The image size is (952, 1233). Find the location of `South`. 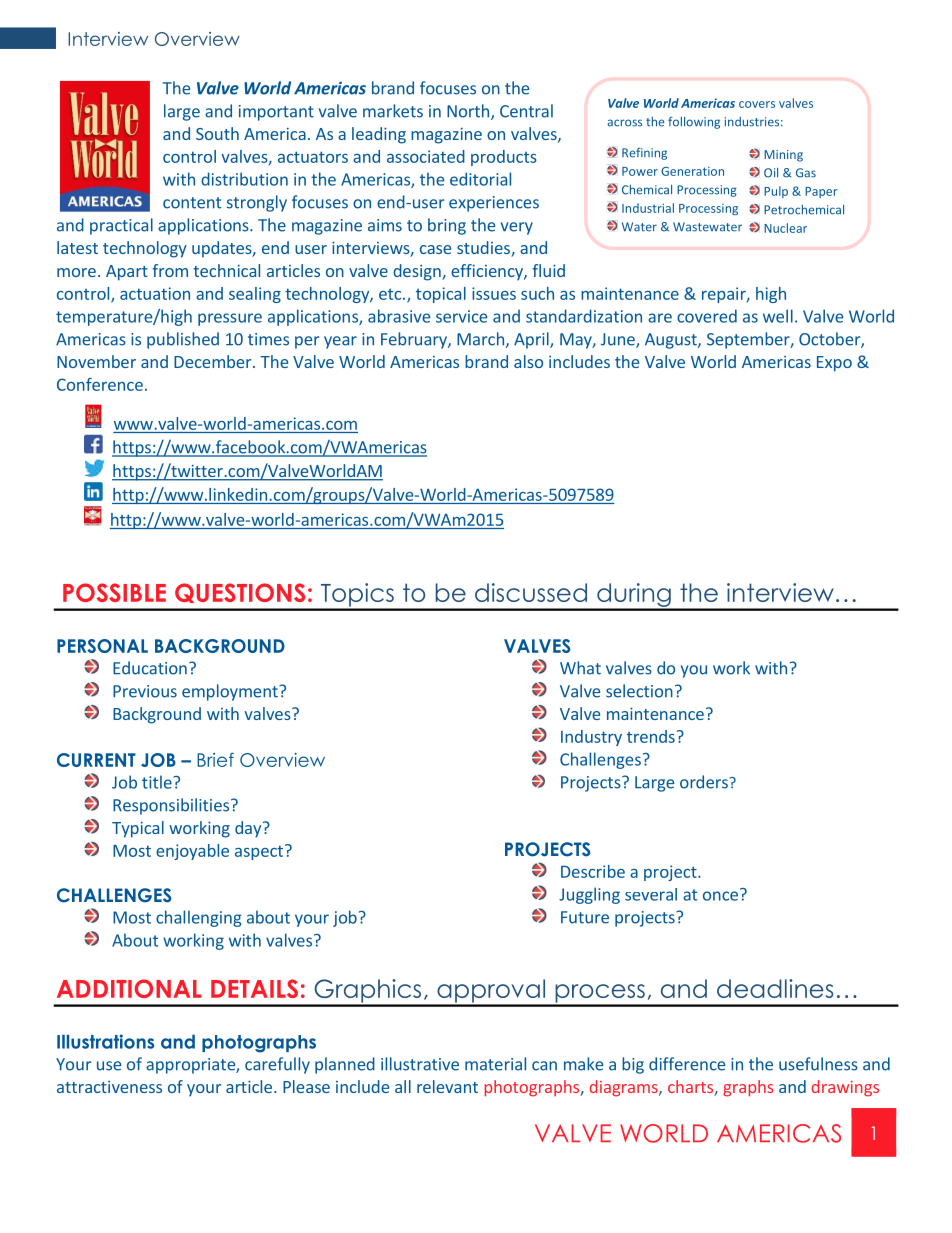

South is located at coordinates (217, 133).
